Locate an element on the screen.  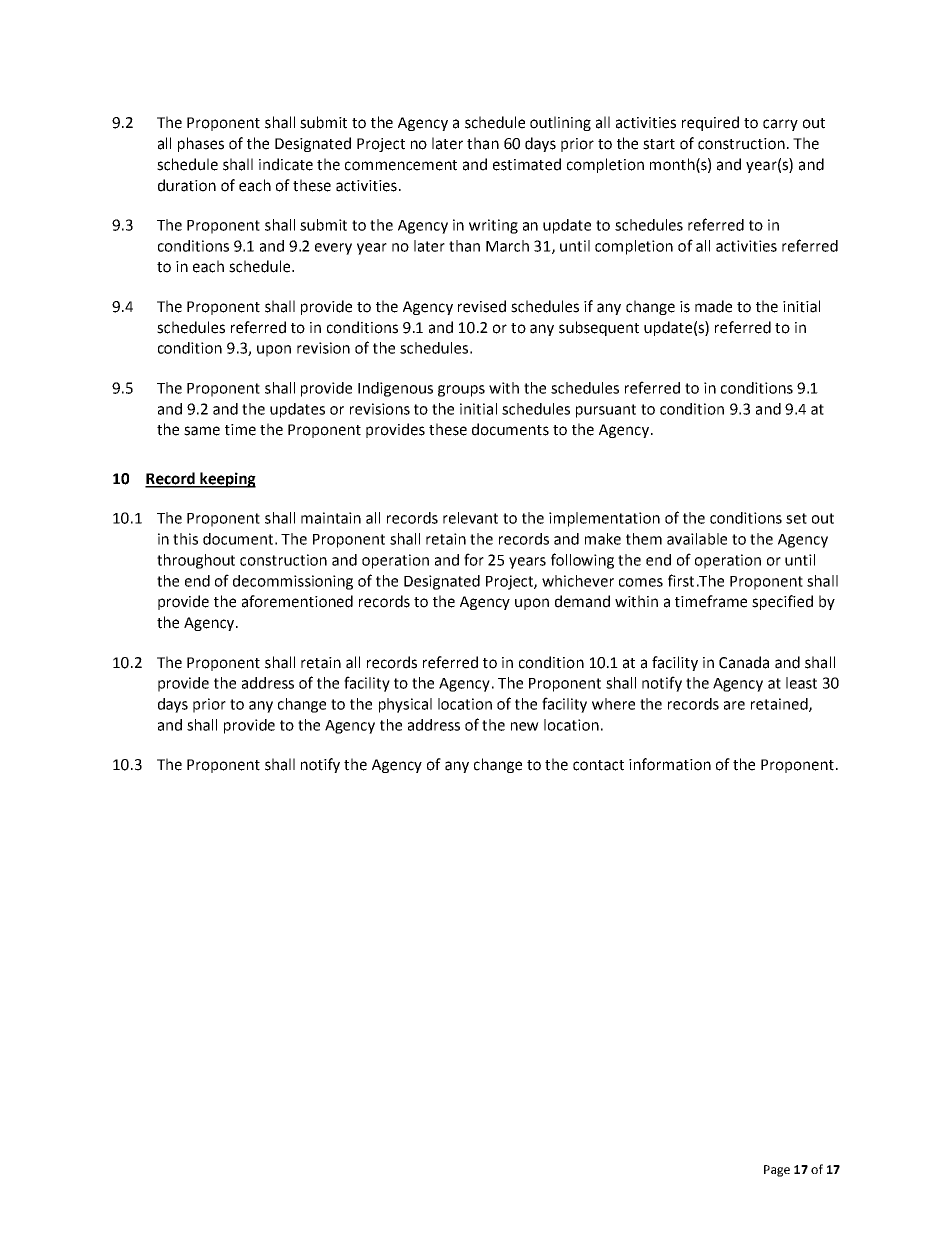
required is located at coordinates (710, 123).
